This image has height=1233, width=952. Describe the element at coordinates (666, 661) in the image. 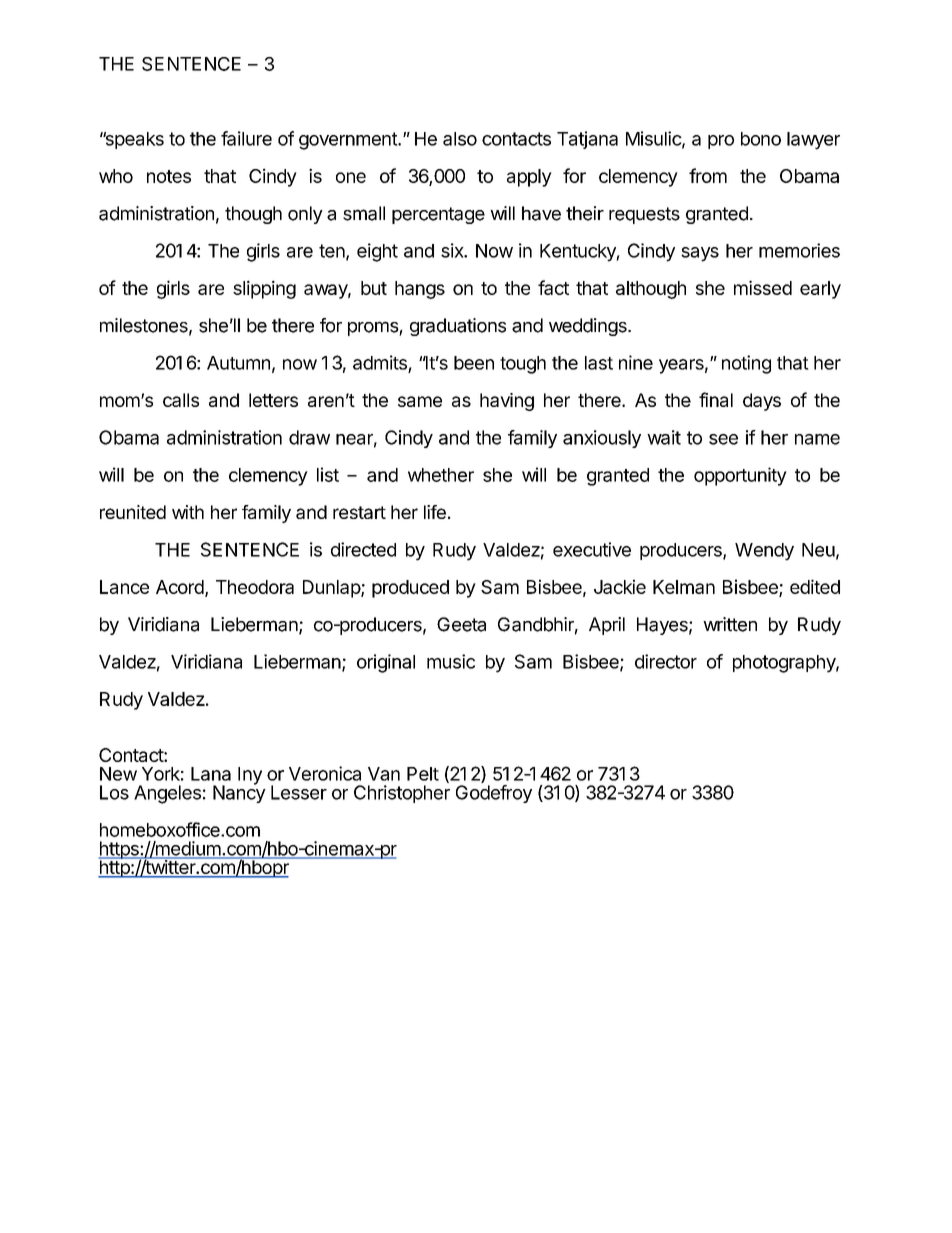

I see `director` at that location.
